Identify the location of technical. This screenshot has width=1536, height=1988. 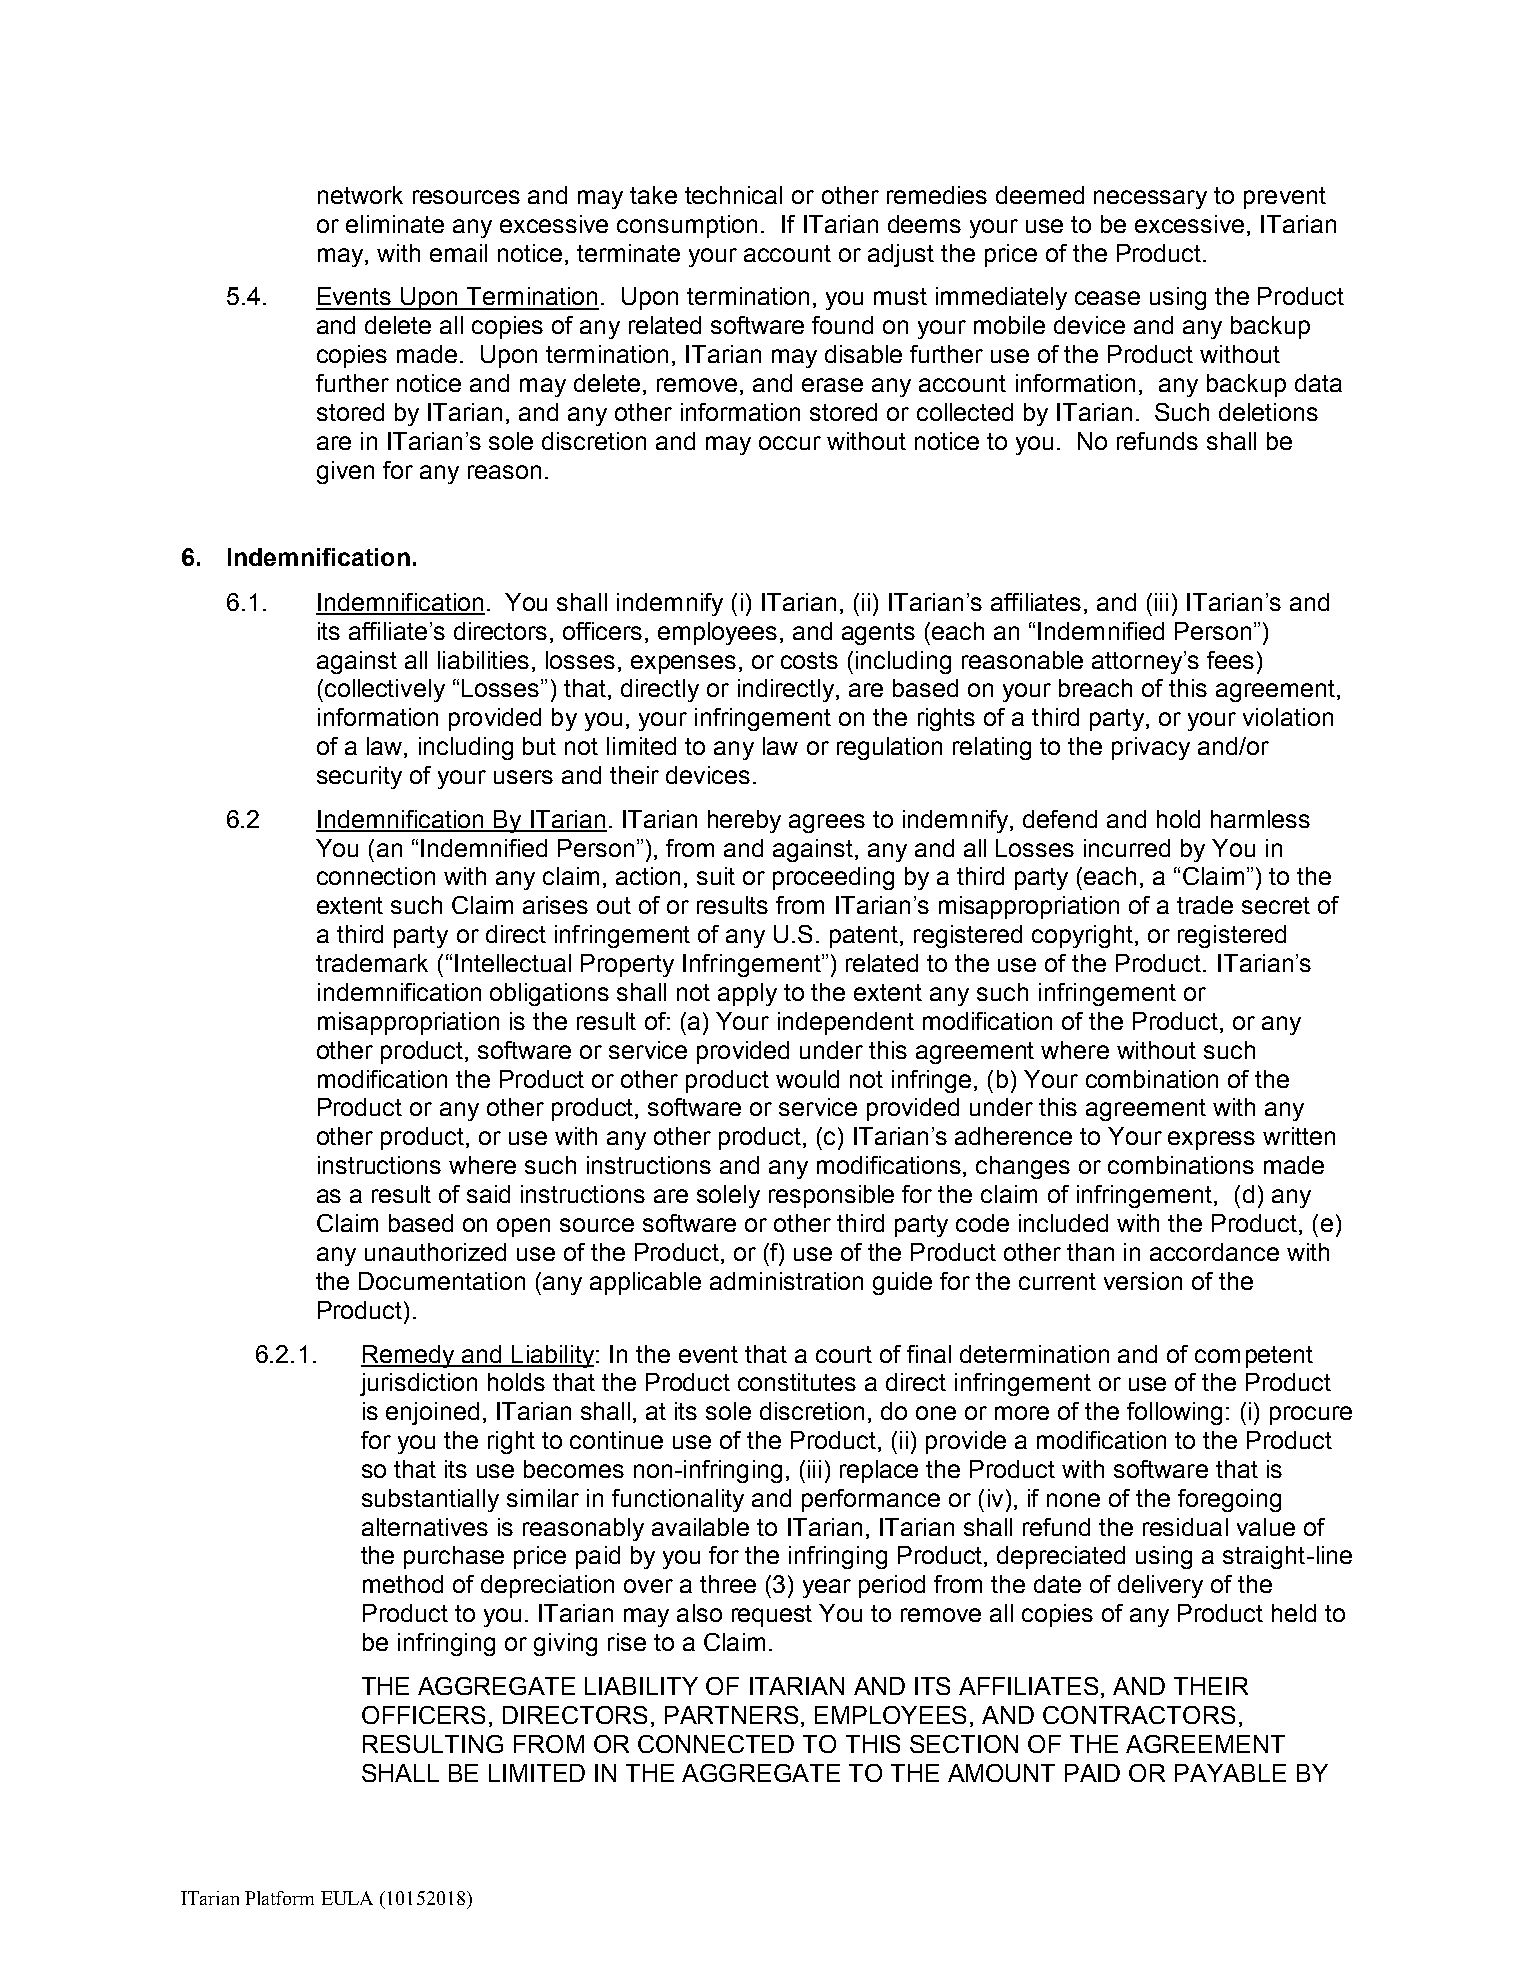
(733, 195).
